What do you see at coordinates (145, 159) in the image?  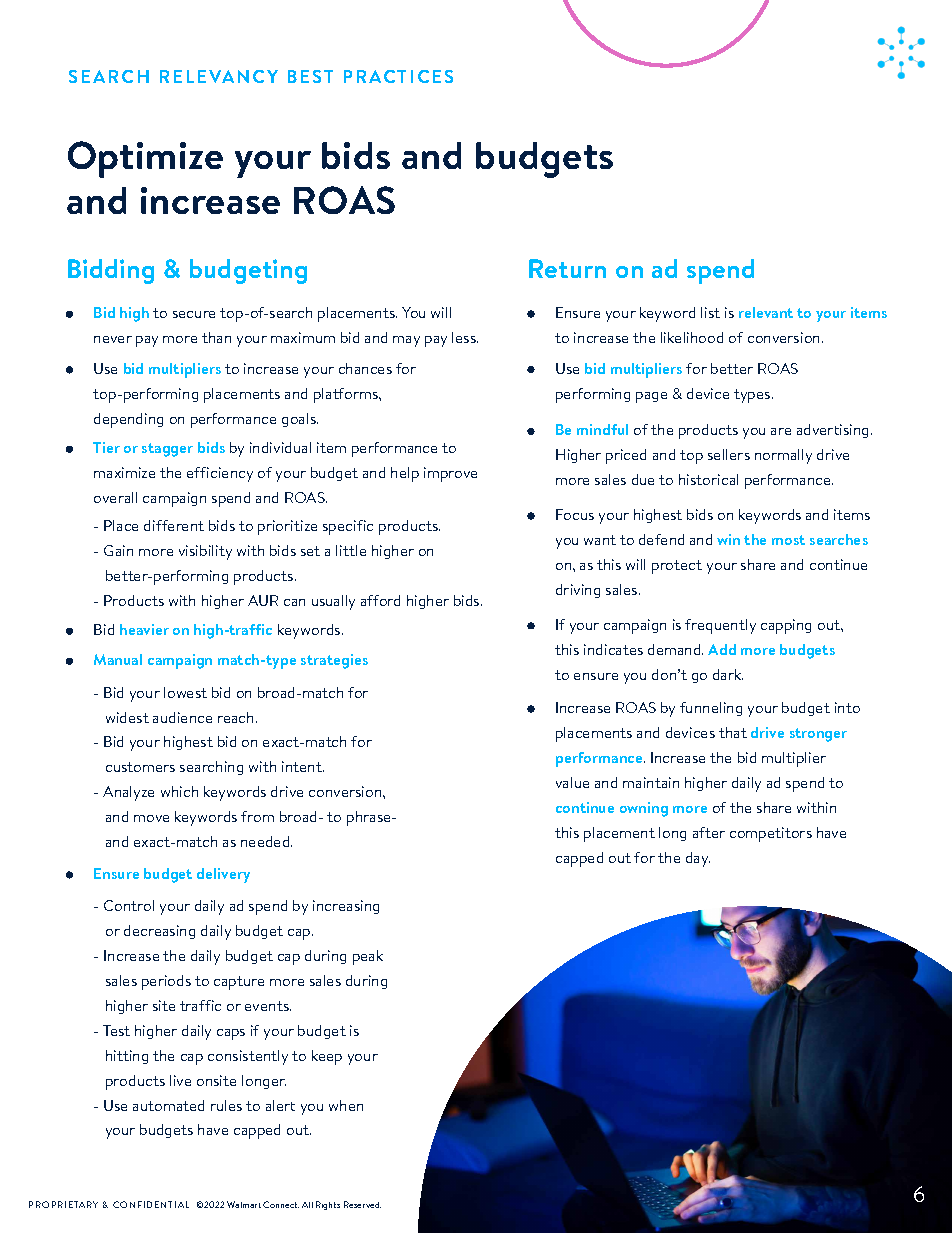 I see `Optimize` at bounding box center [145, 159].
